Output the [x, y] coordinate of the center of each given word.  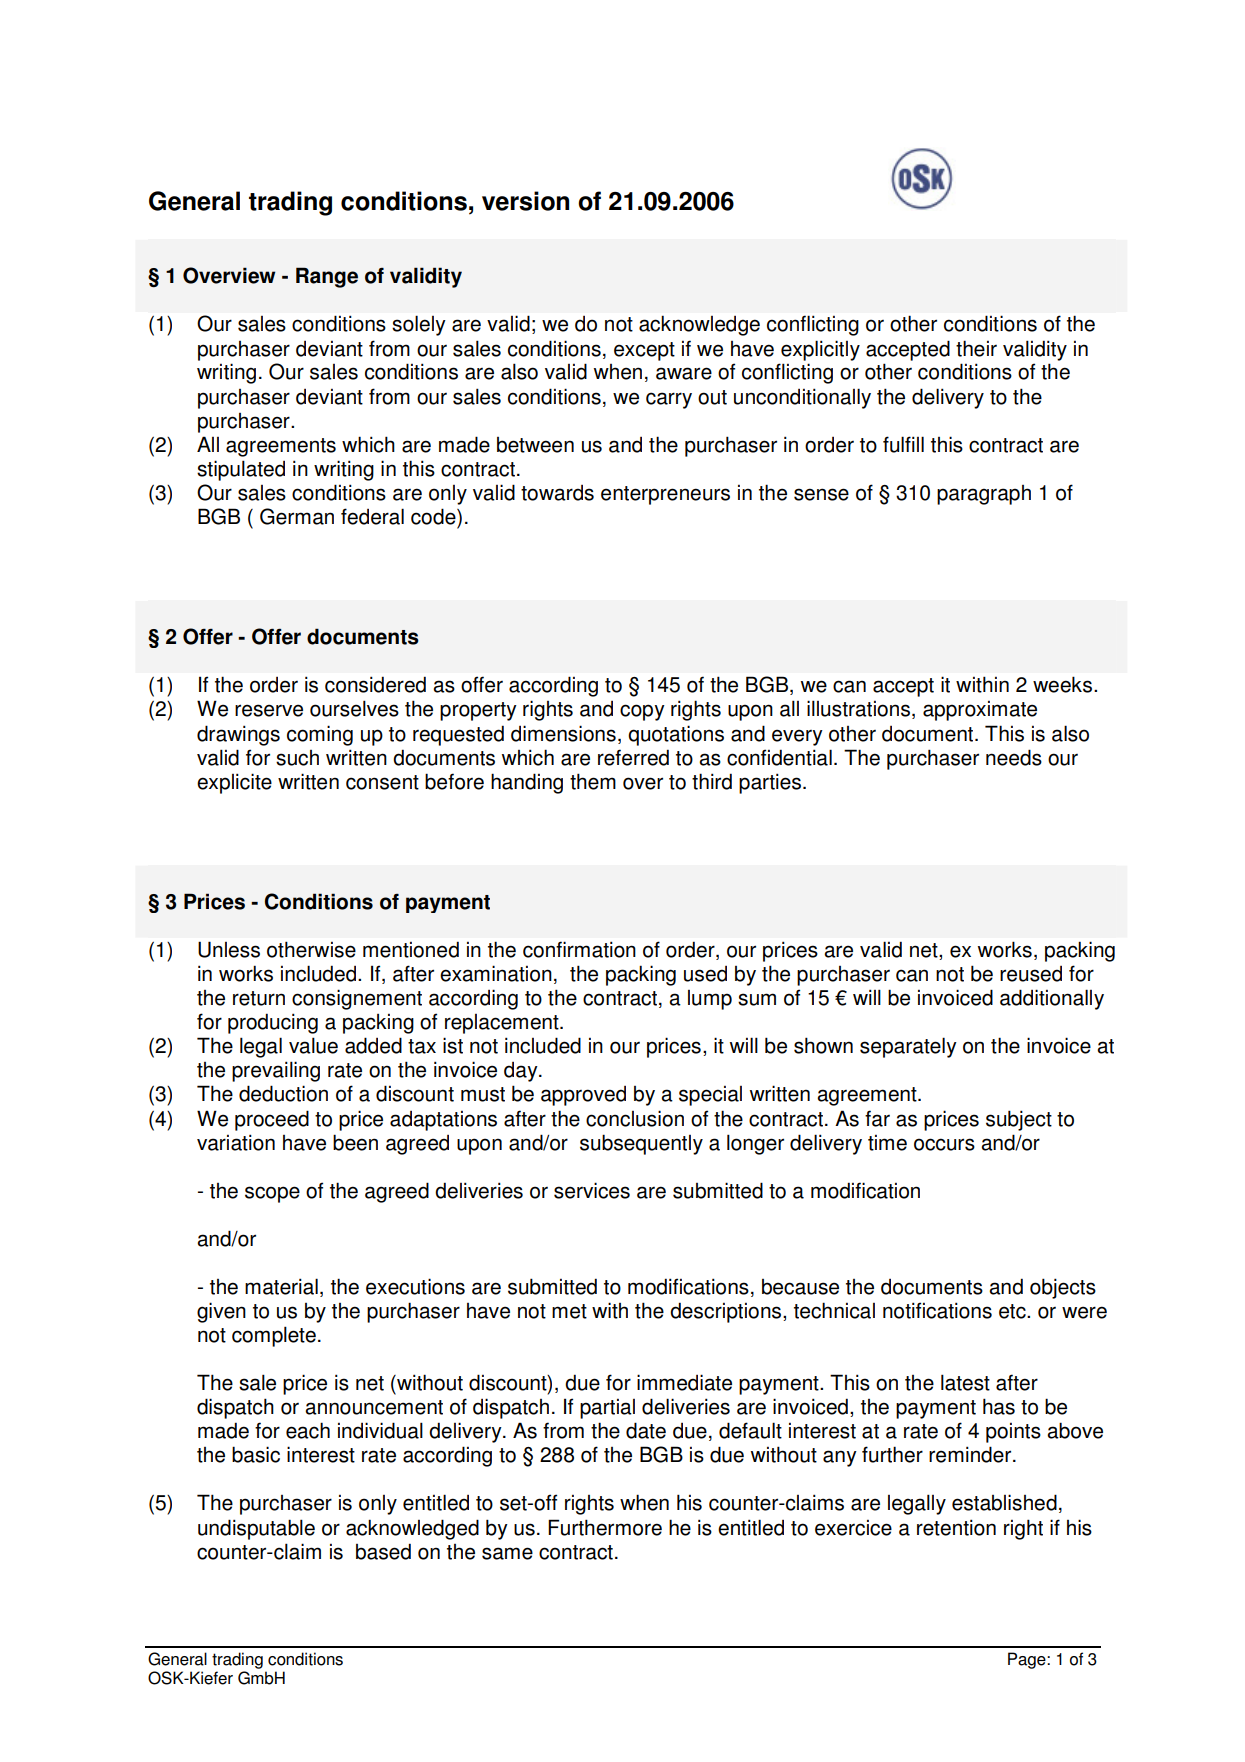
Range [327, 277]
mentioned [411, 949]
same [507, 1553]
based [383, 1551]
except [644, 351]
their [976, 348]
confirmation [579, 949]
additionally [1052, 999]
